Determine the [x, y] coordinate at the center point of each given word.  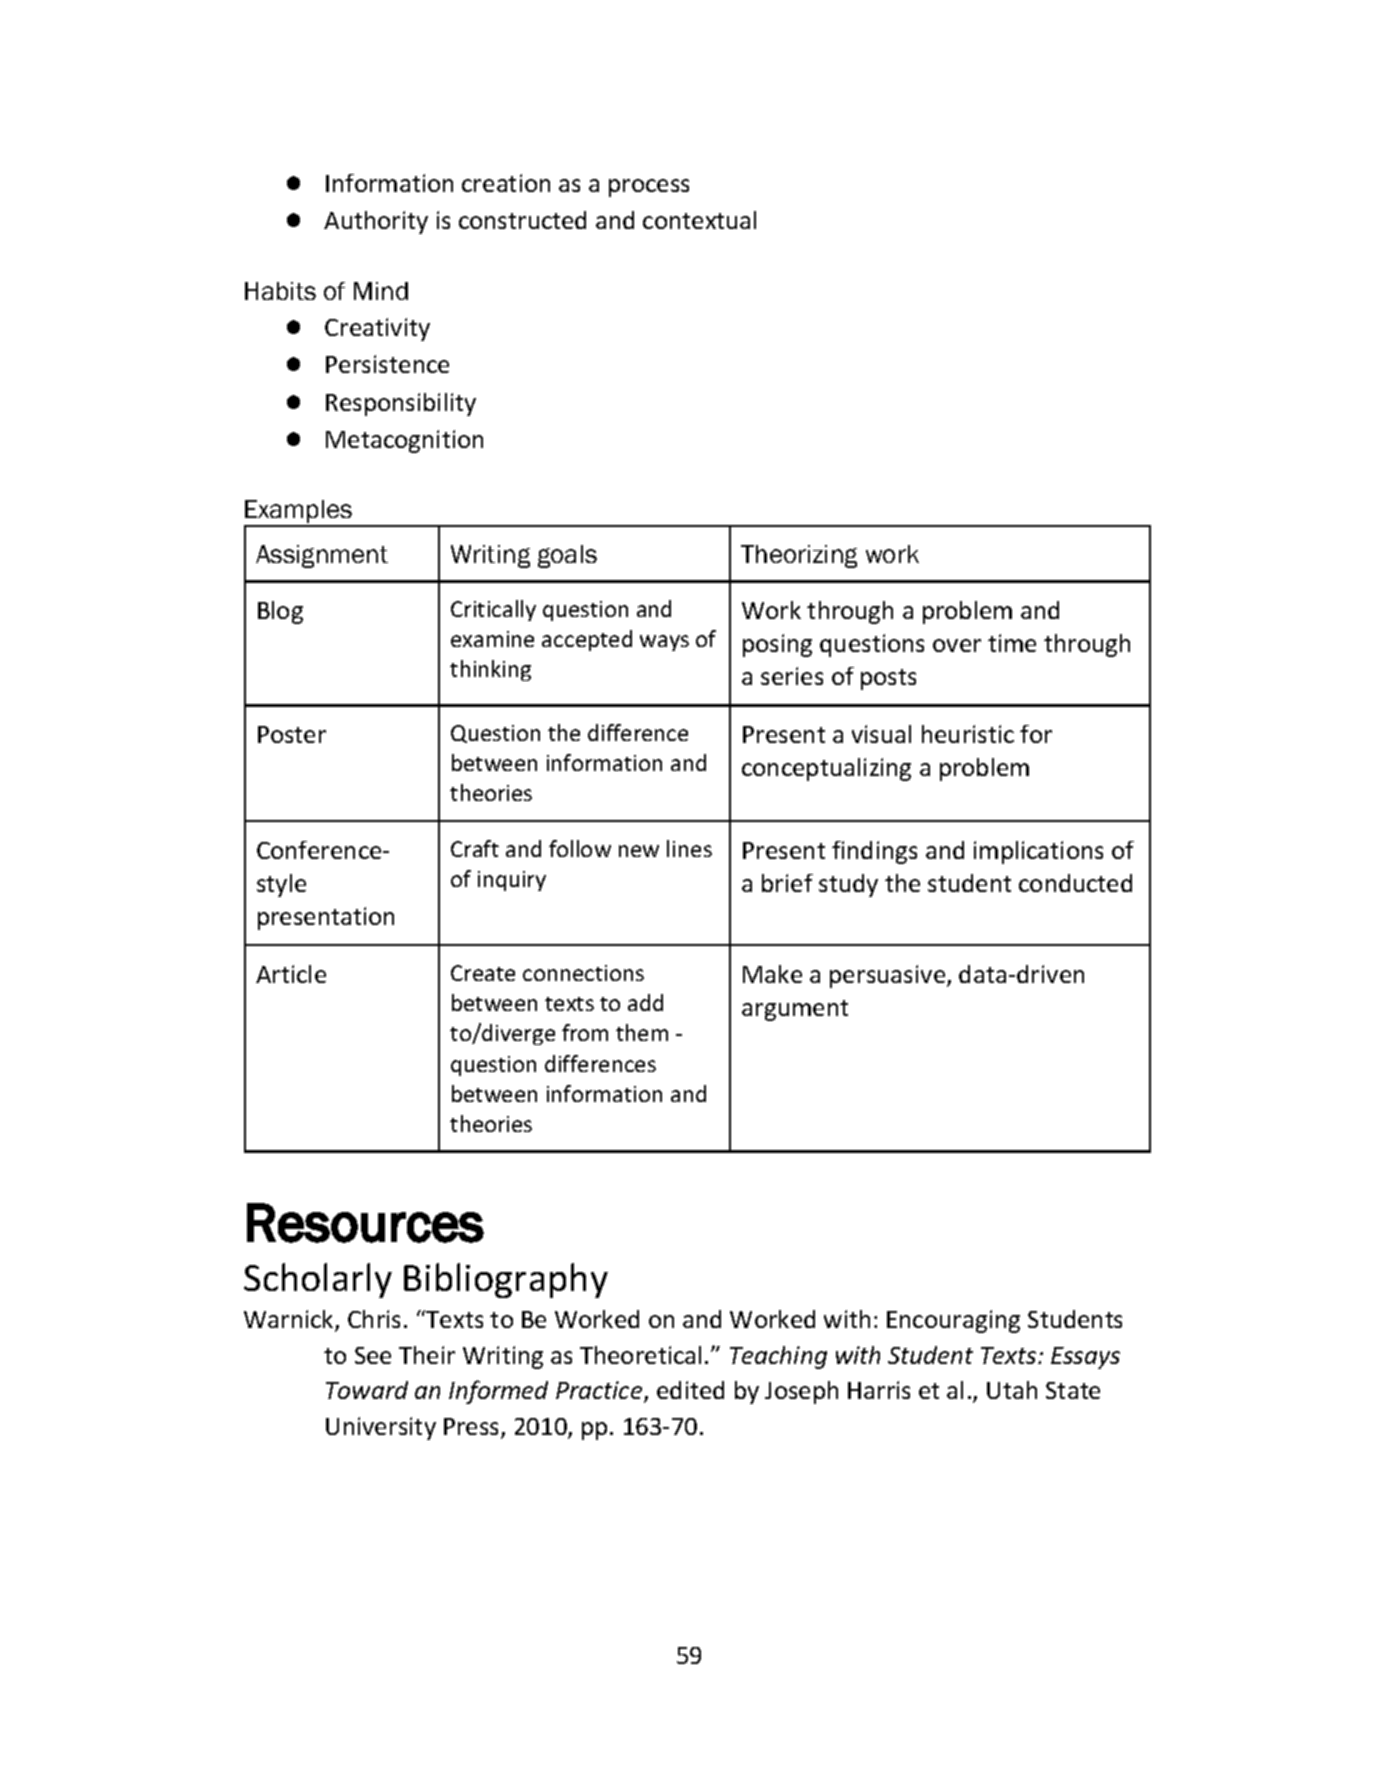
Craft [475, 848]
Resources [365, 1223]
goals [567, 556]
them [642, 1032]
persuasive [889, 976]
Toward [367, 1390]
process [649, 188]
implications [1038, 852]
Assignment [322, 556]
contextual [699, 220]
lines [689, 848]
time [1012, 643]
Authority [376, 222]
